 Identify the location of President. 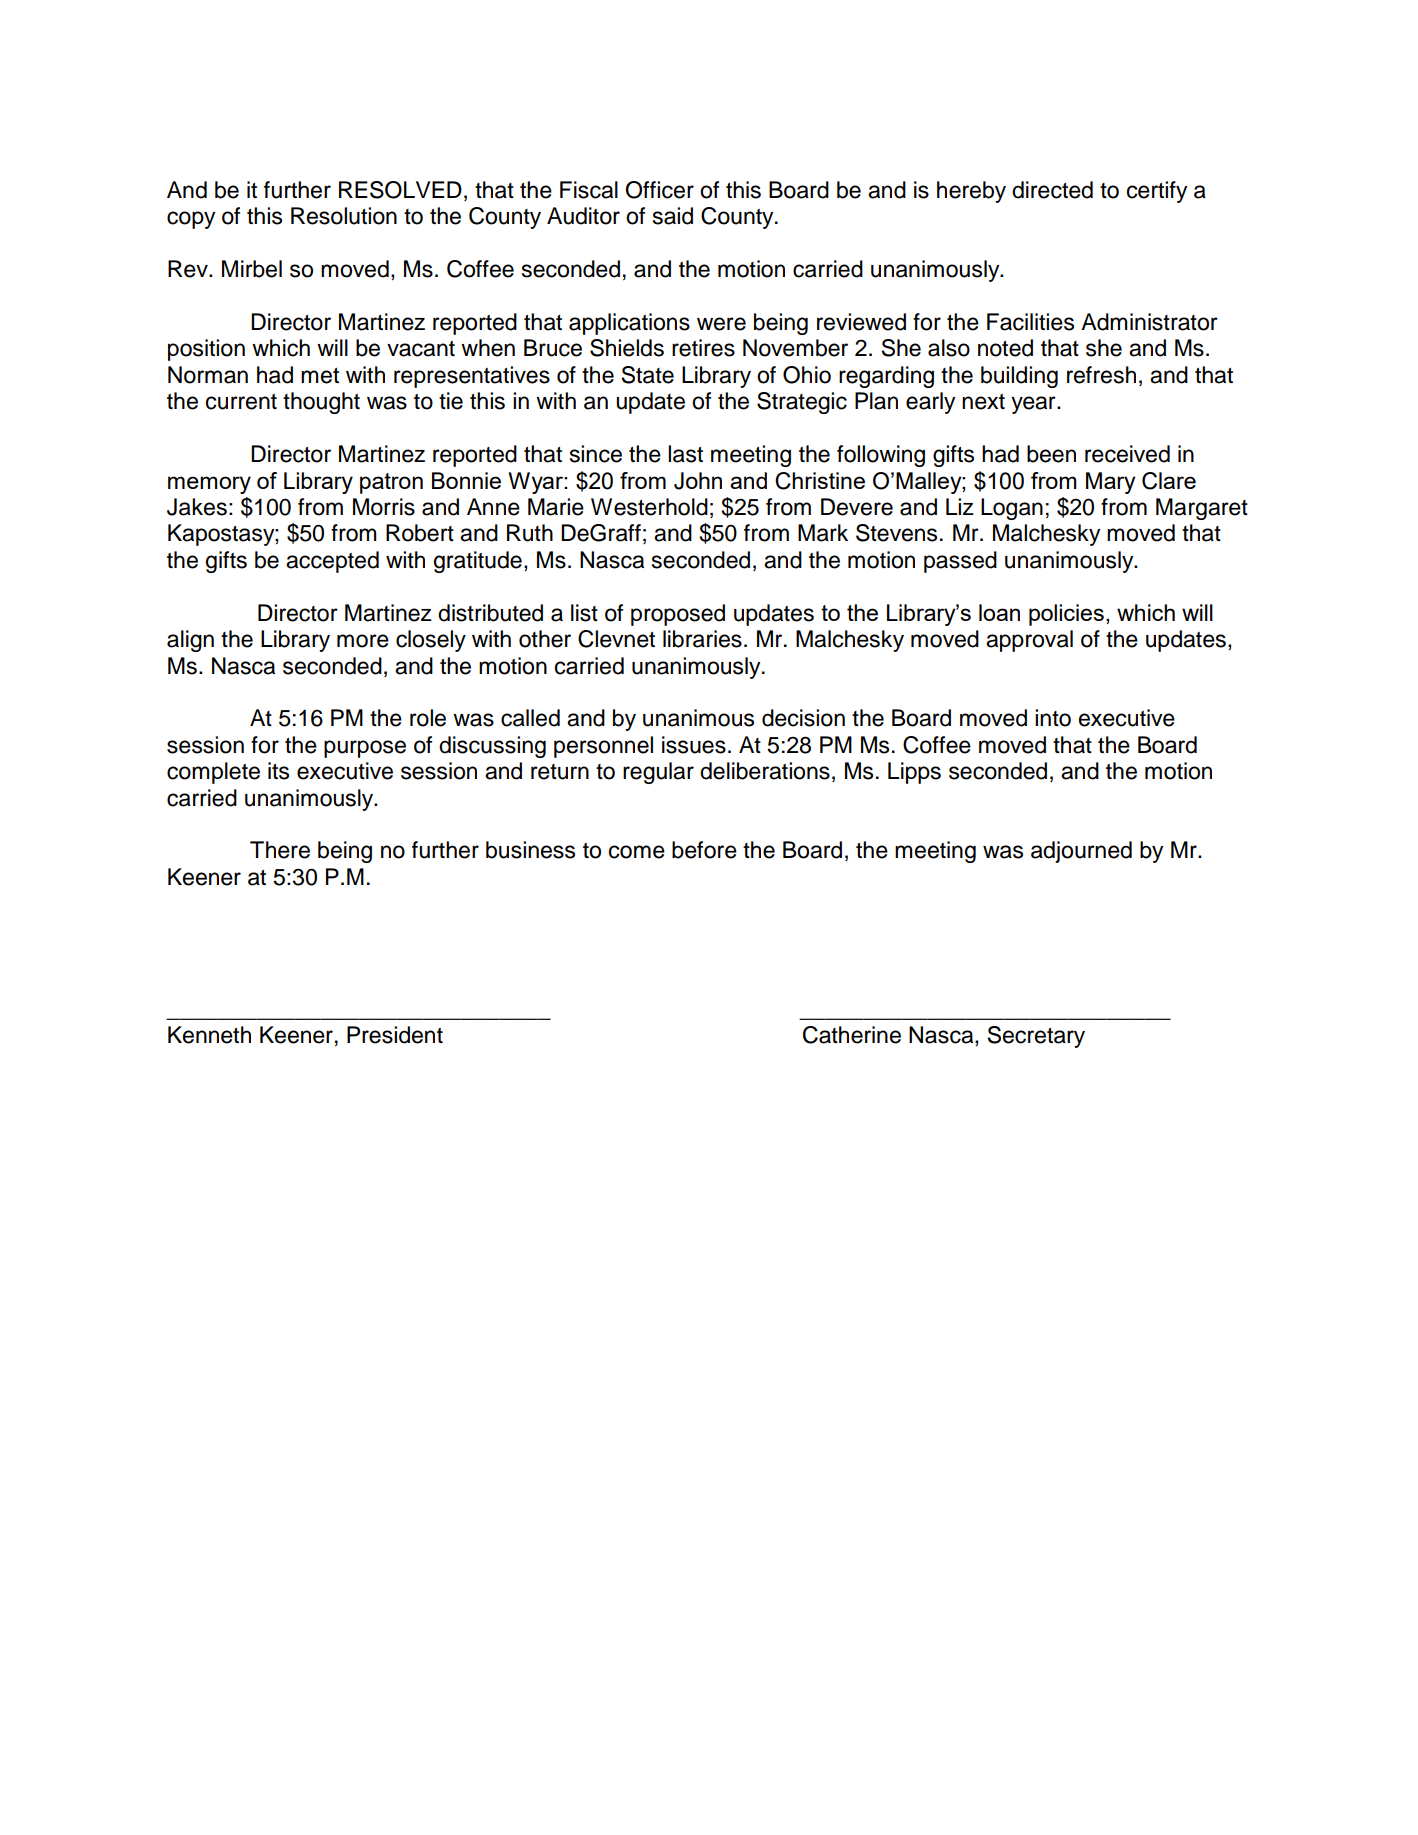
(395, 1035).
